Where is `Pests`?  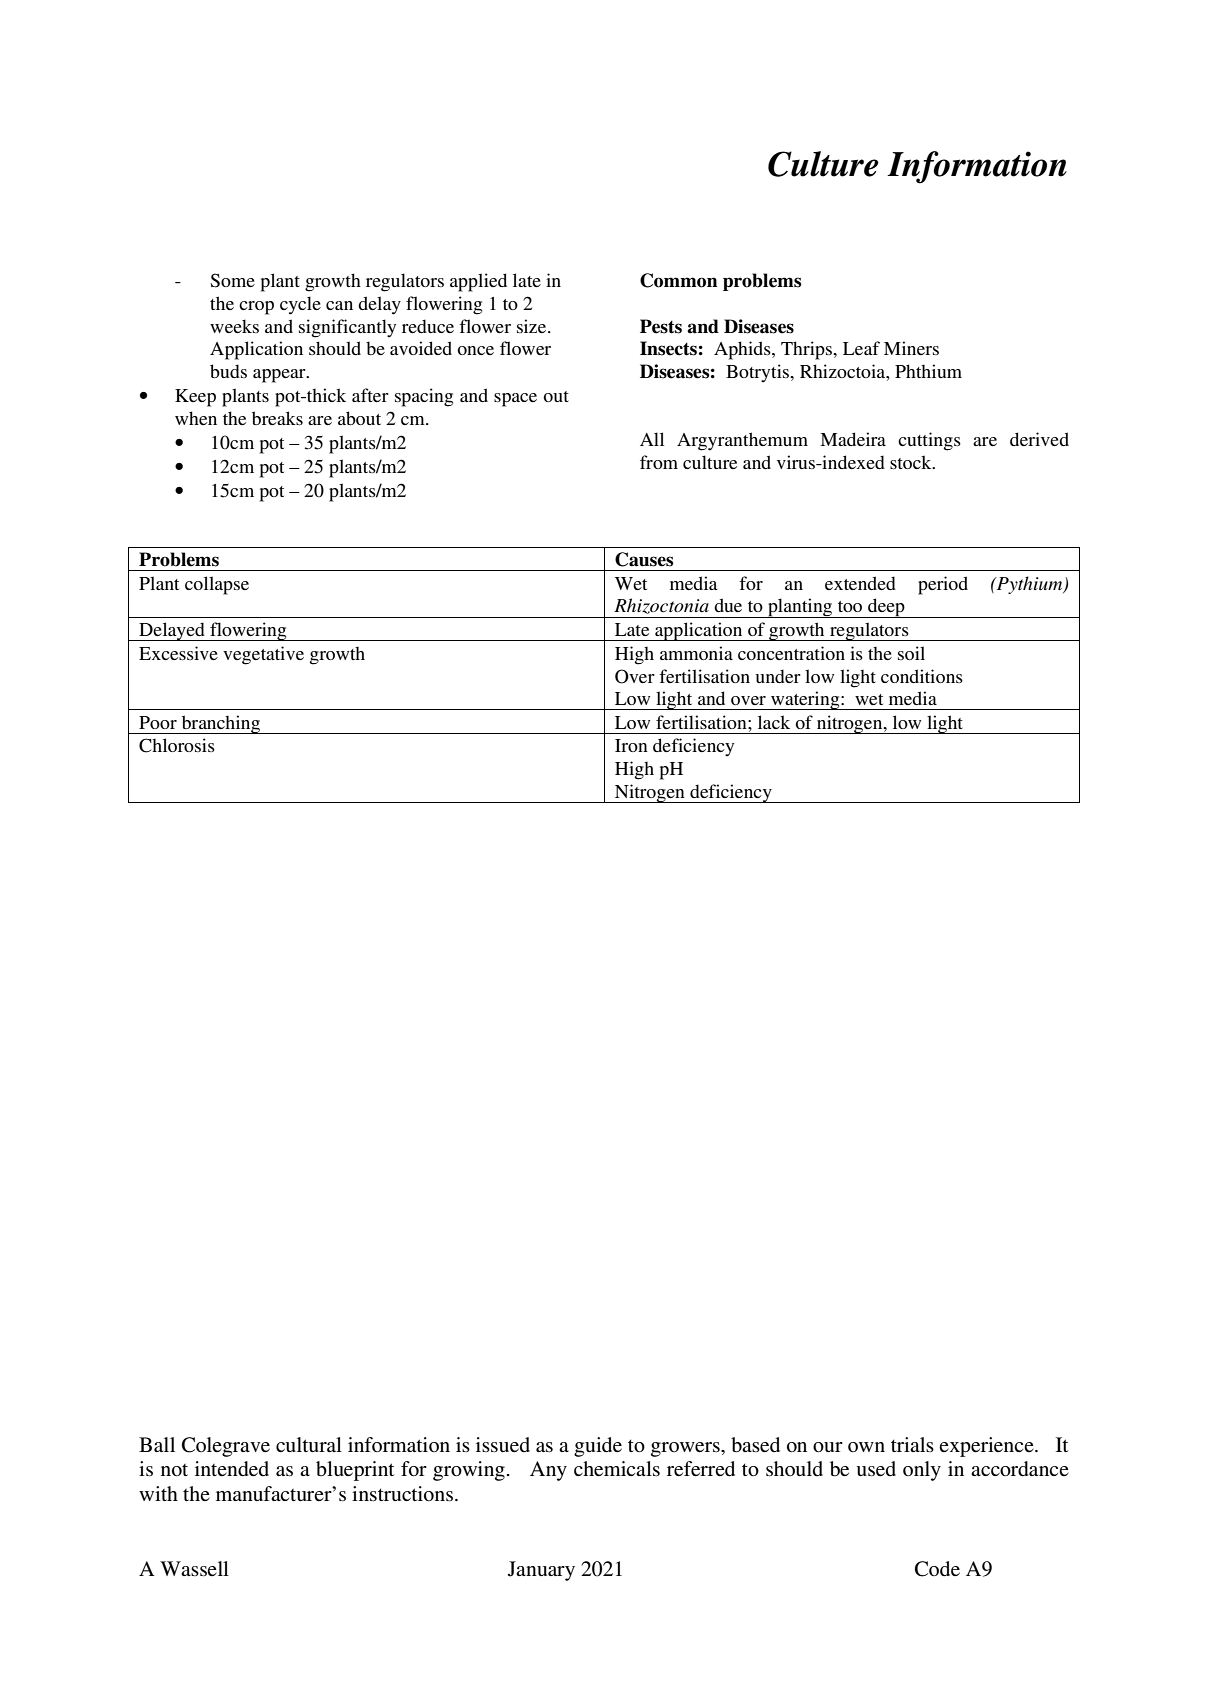 Pests is located at coordinates (661, 326).
